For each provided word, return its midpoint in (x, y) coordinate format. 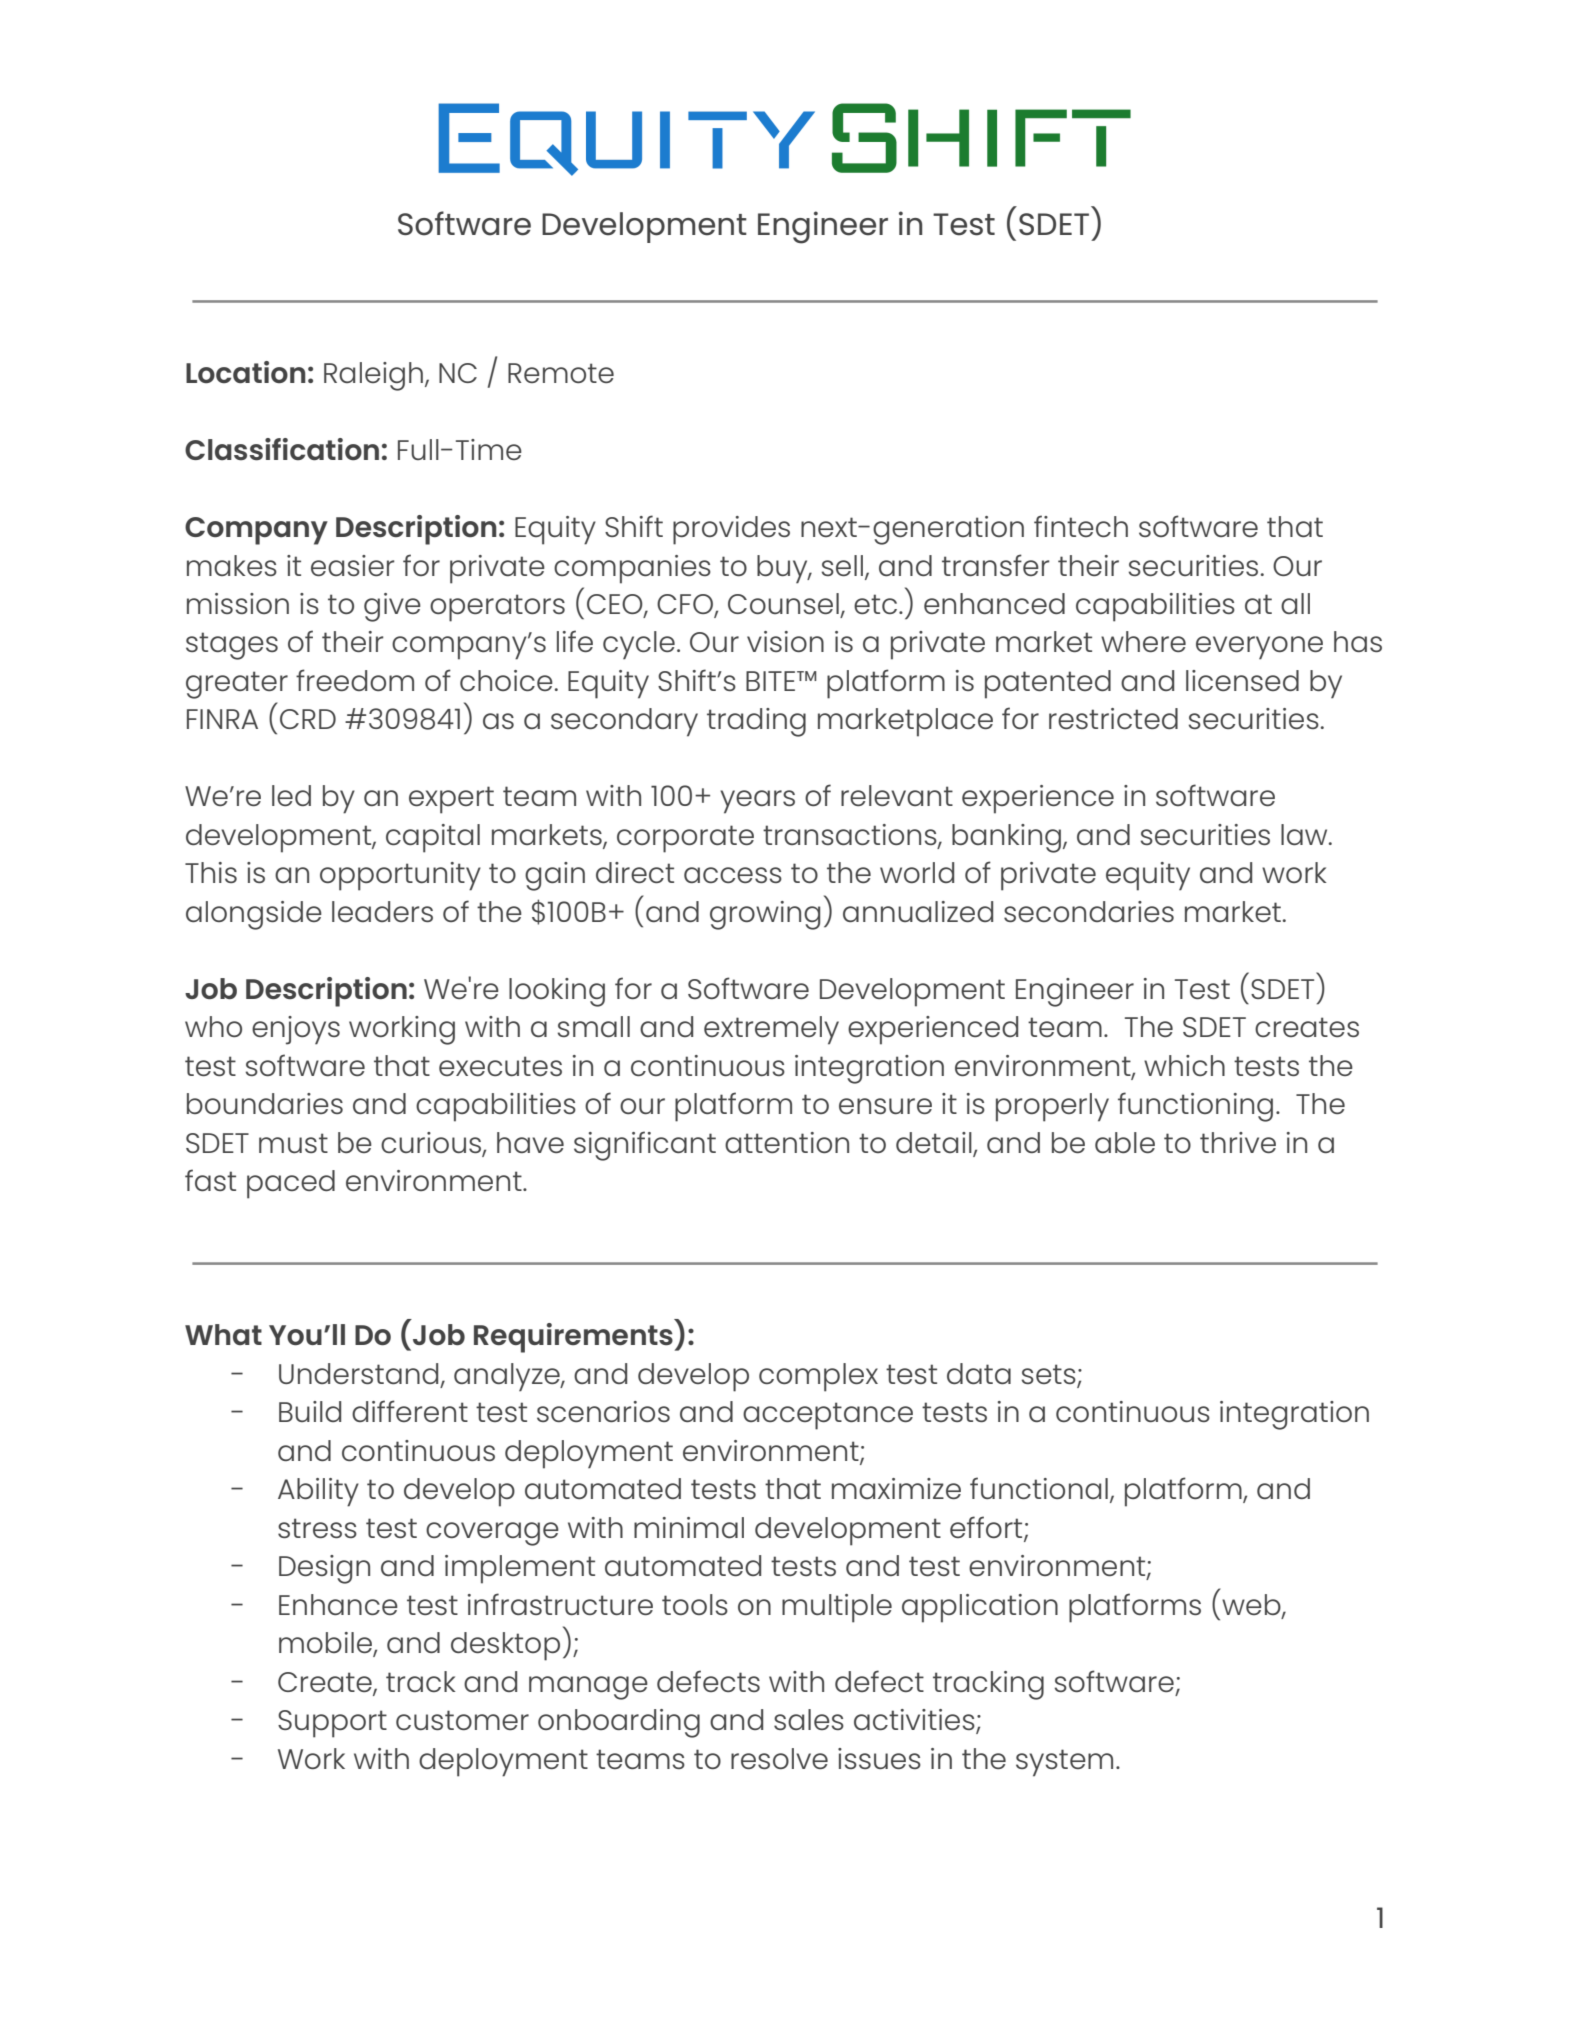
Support (332, 1724)
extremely (771, 1030)
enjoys (296, 1030)
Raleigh (373, 376)
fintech (1081, 526)
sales (809, 1719)
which (1184, 1065)
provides (731, 530)
